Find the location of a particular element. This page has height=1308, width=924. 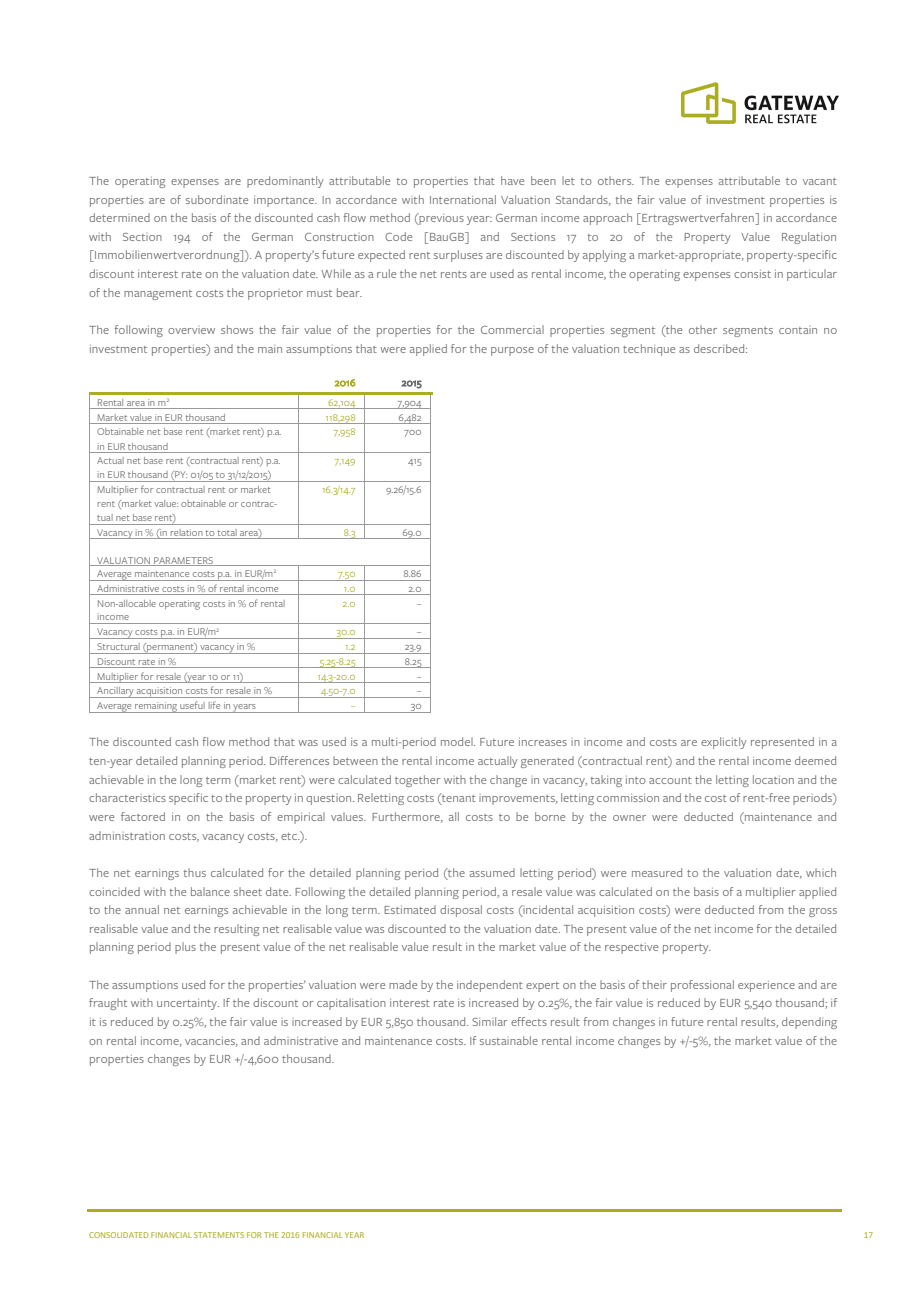

explicitly is located at coordinates (724, 743).
